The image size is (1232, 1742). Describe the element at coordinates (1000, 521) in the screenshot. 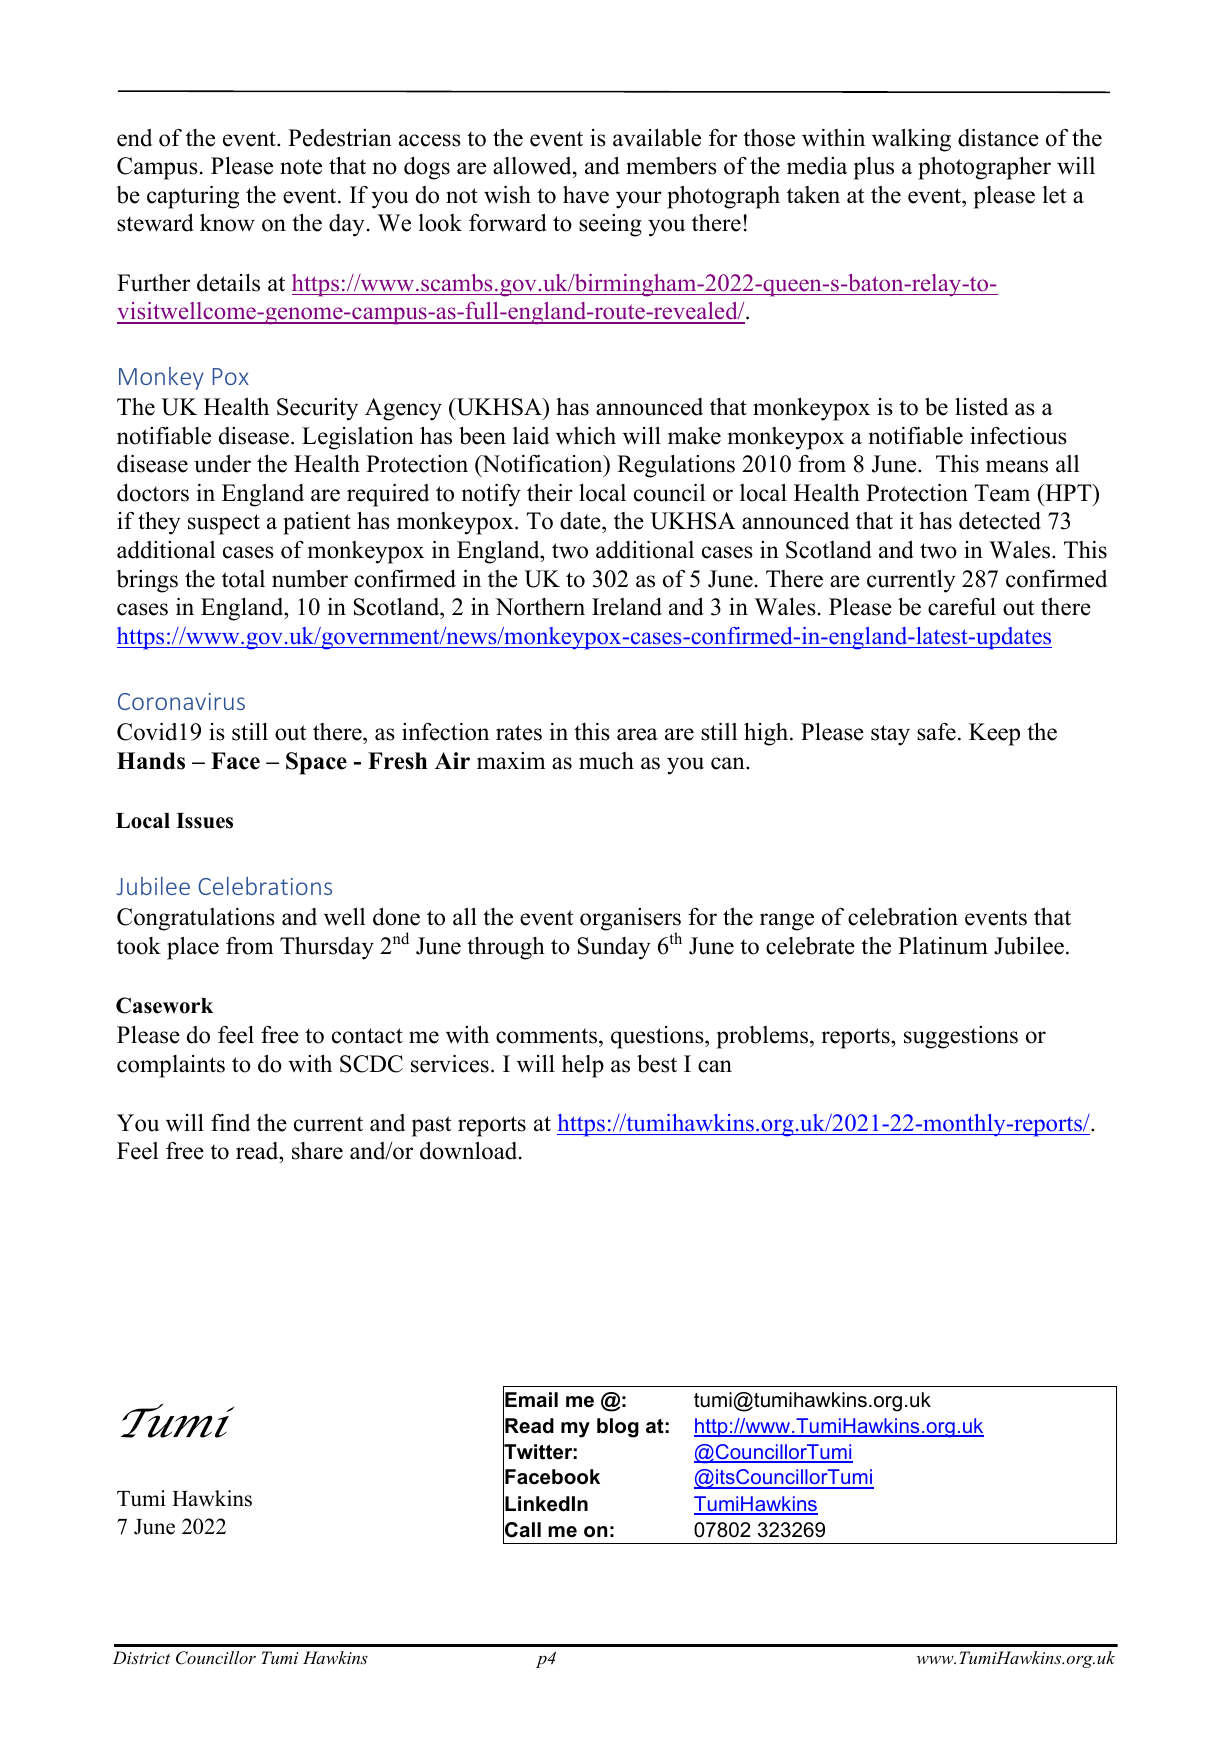

I see `detected` at that location.
